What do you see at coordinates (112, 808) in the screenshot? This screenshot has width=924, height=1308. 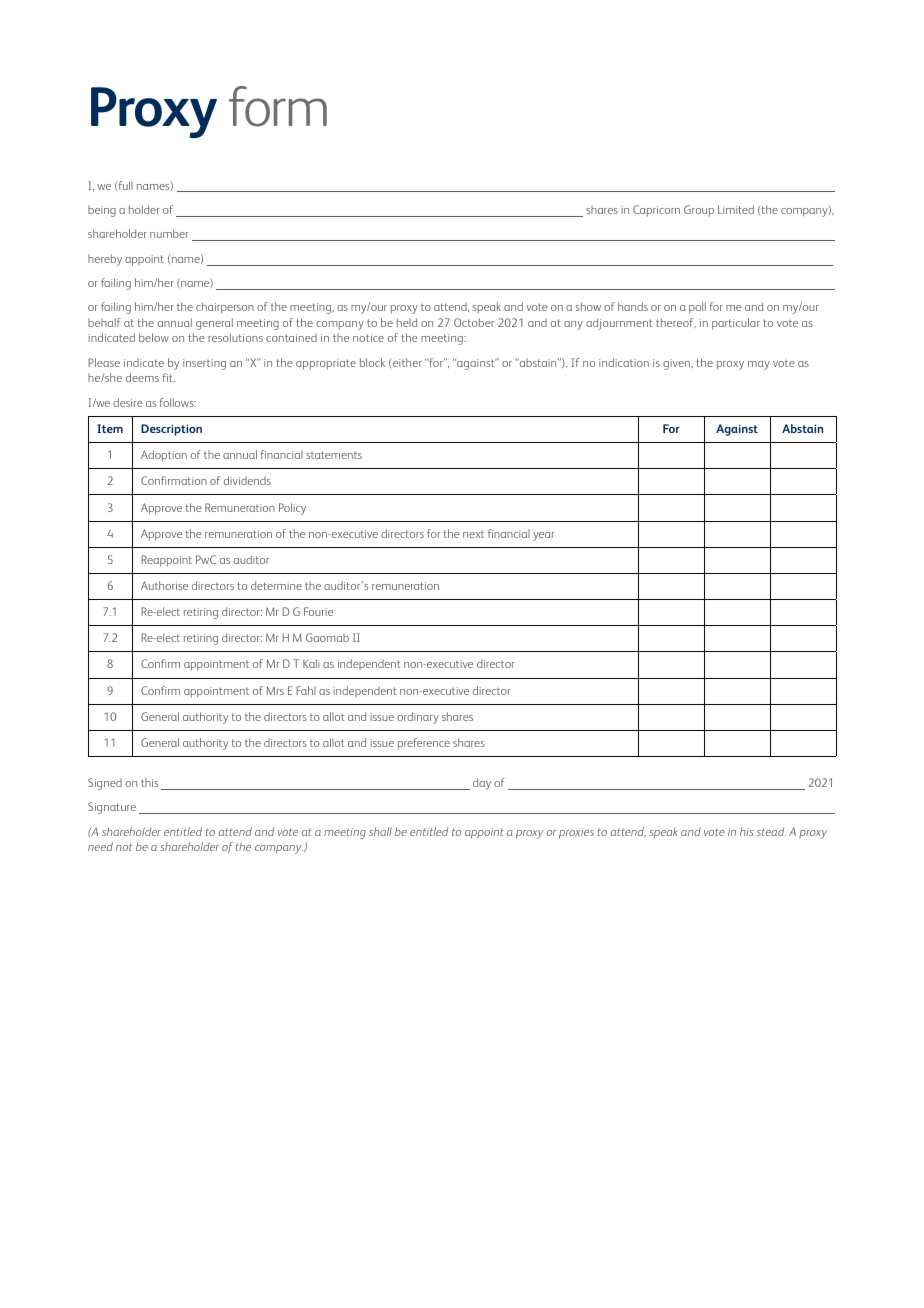 I see `Signature` at bounding box center [112, 808].
